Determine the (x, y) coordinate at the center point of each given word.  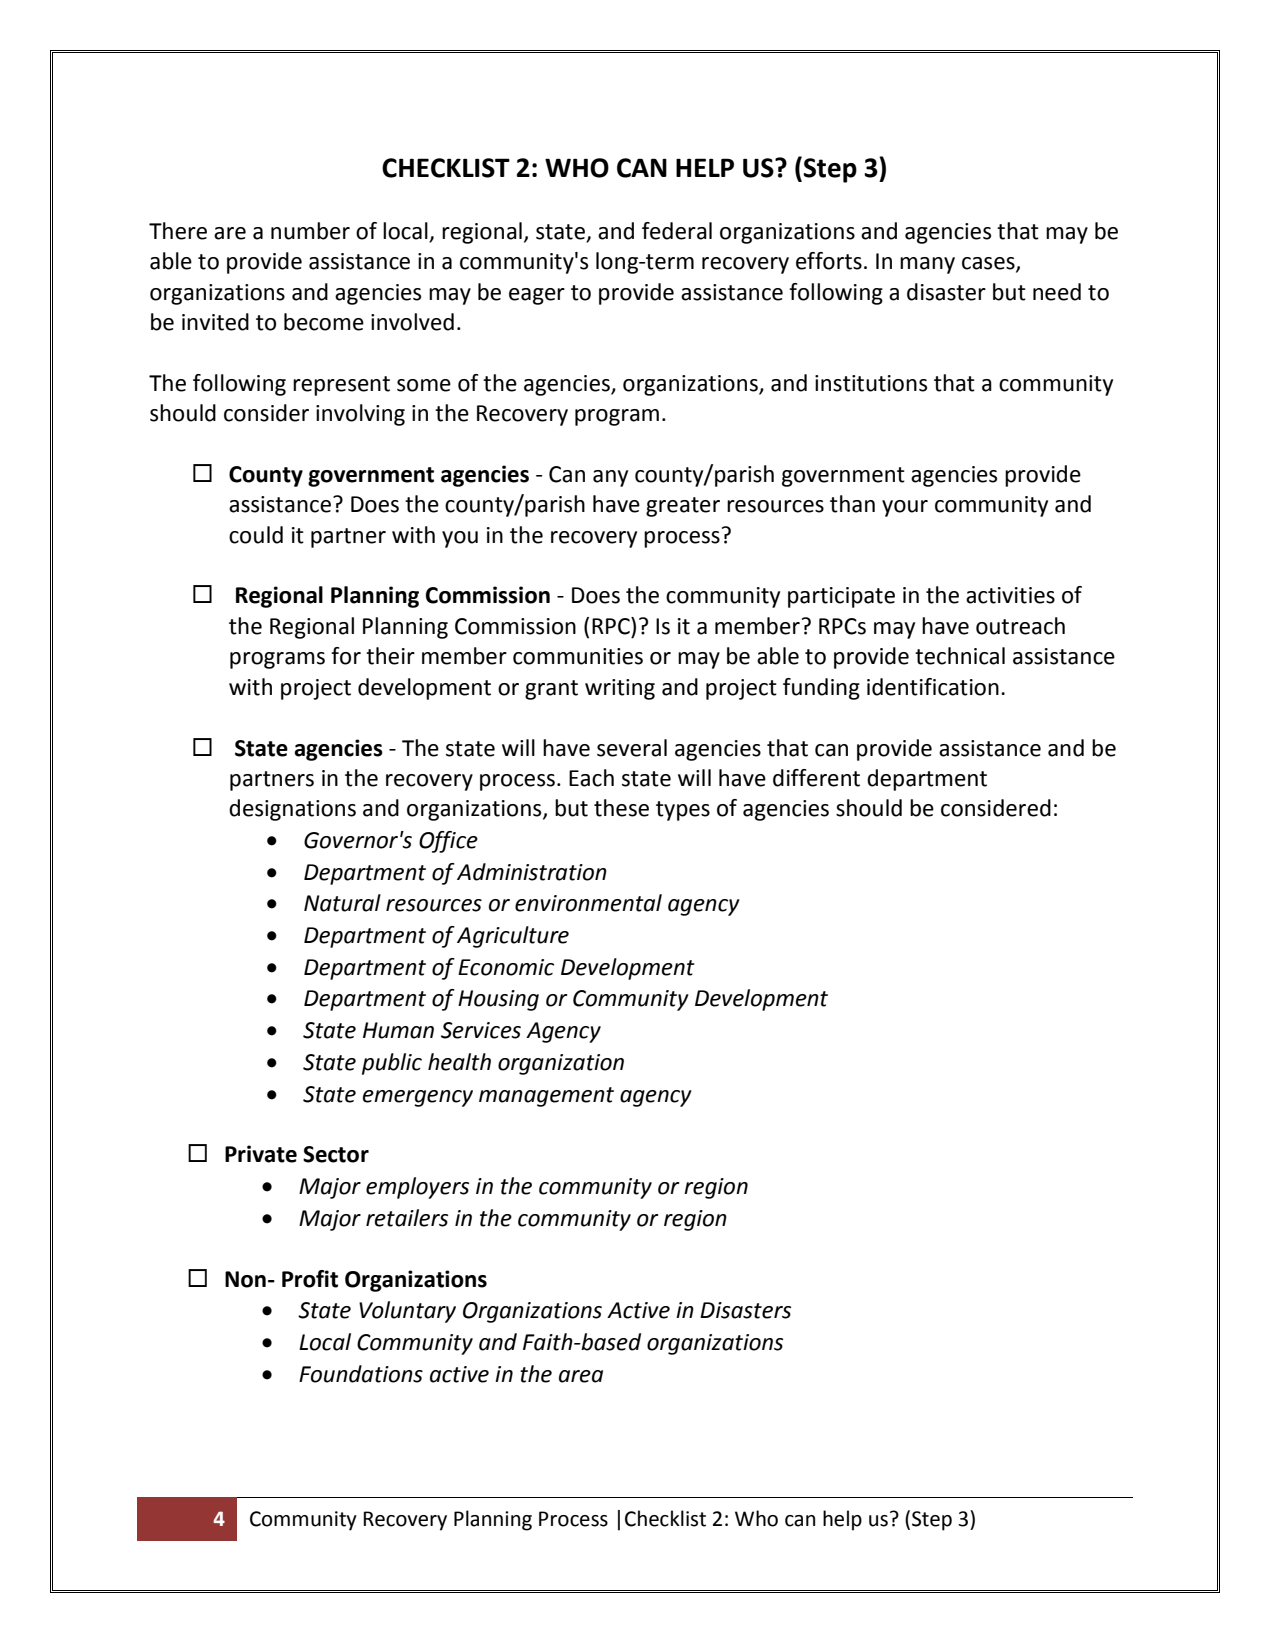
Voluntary (407, 1312)
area (581, 1376)
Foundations (361, 1374)
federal (677, 231)
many (927, 265)
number (310, 231)
